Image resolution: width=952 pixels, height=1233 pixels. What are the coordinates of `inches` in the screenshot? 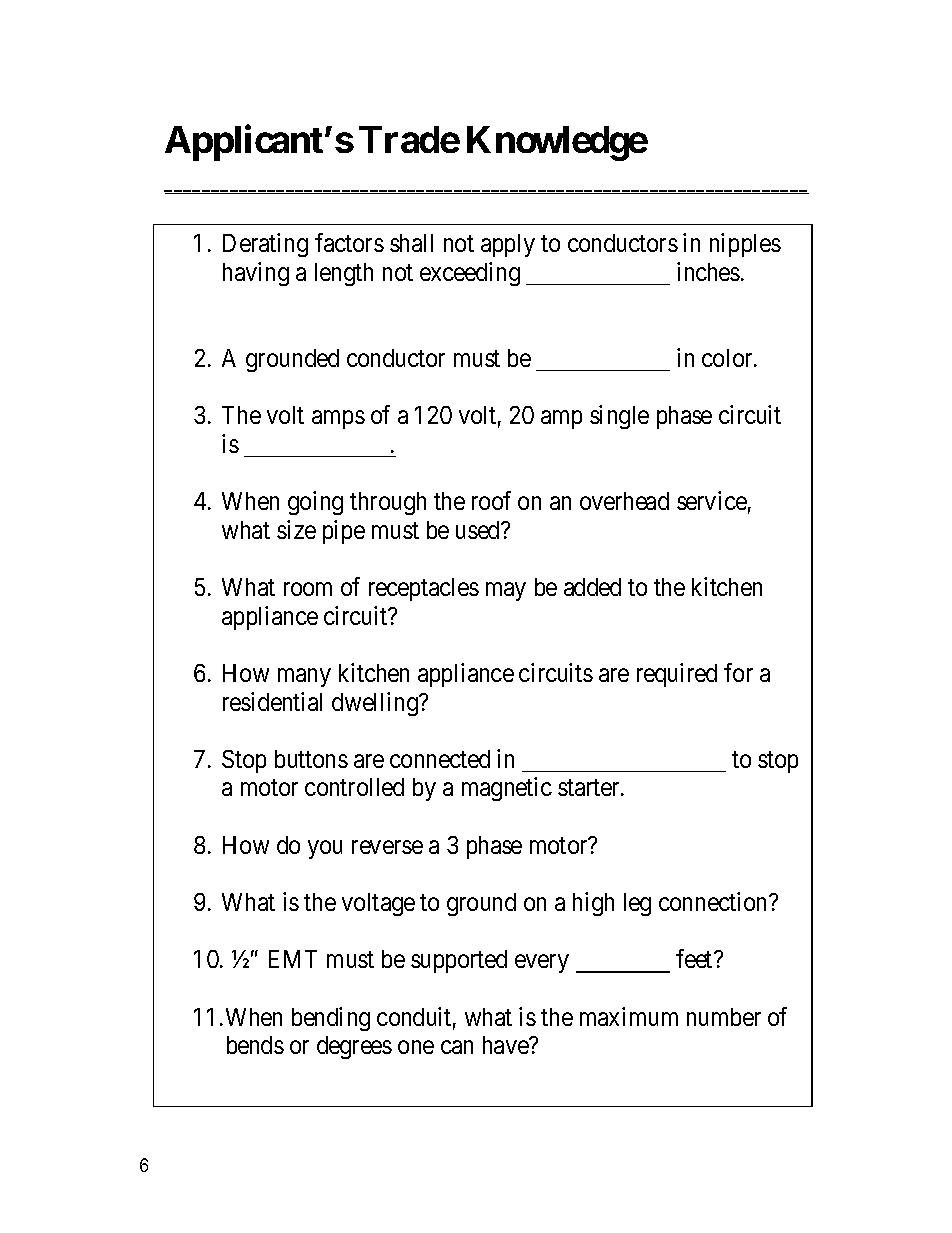 It's located at (708, 271).
